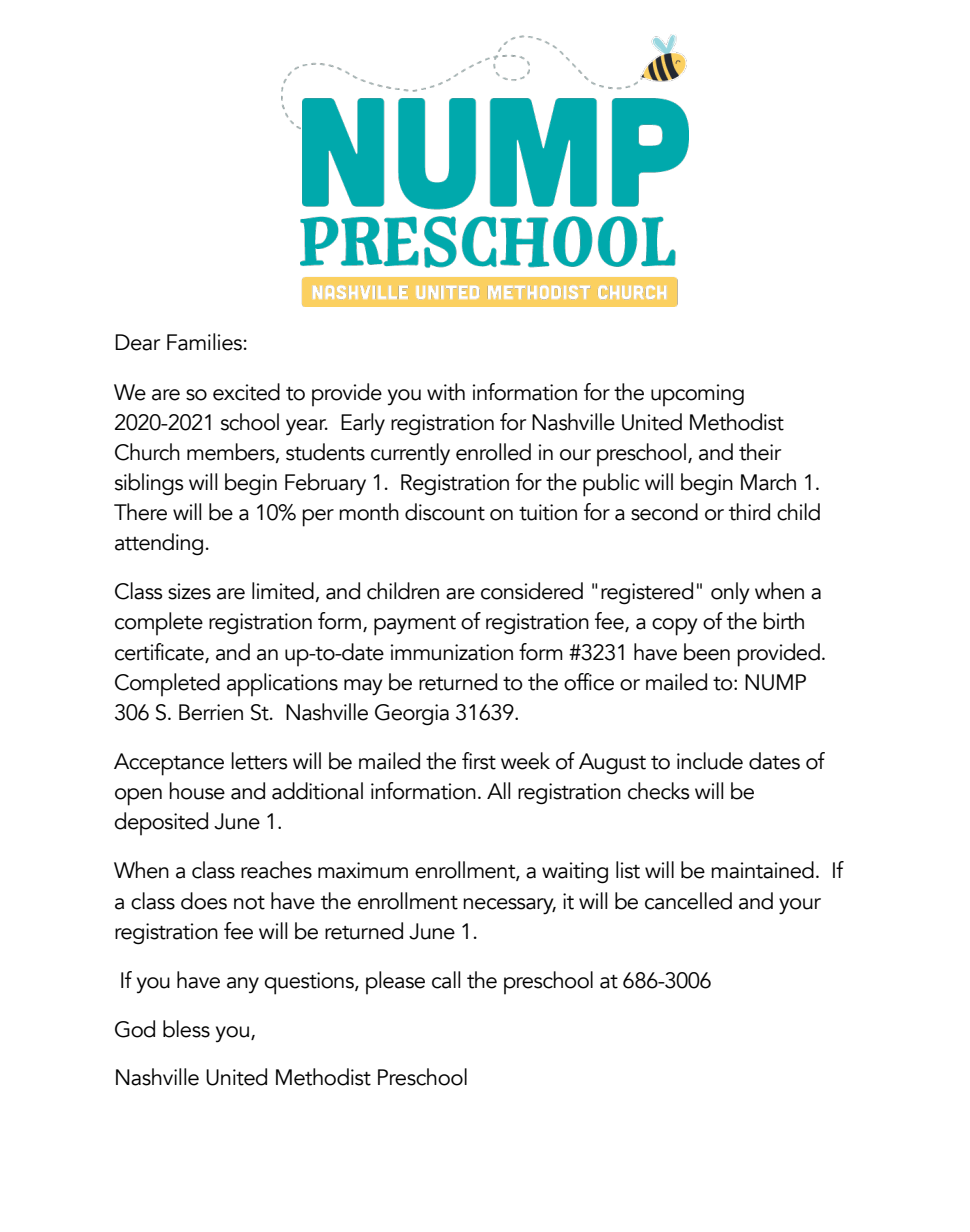 The width and height of the document is (970, 1232). I want to click on with, so click(446, 392).
